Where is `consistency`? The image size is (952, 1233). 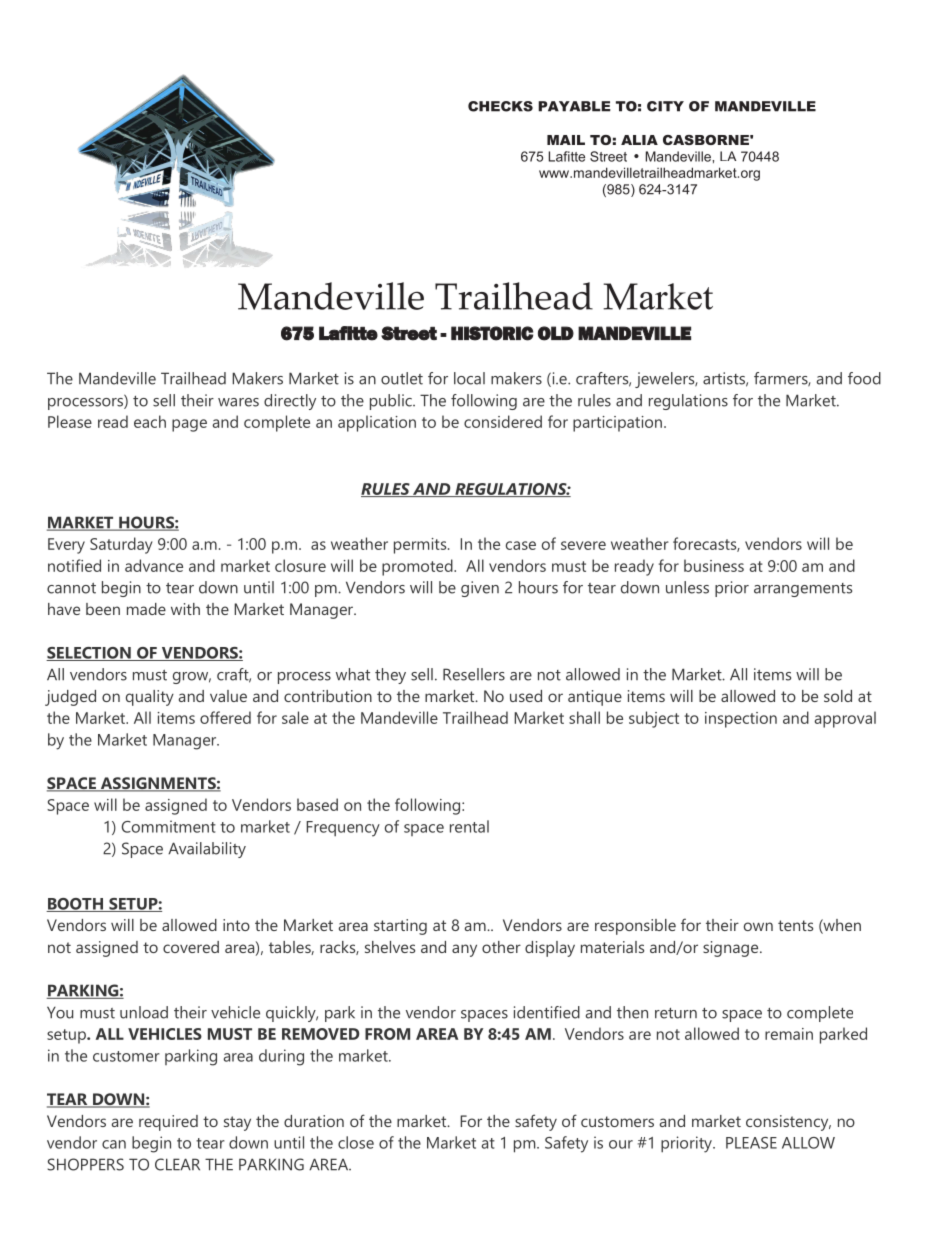
consistency is located at coordinates (788, 1123).
